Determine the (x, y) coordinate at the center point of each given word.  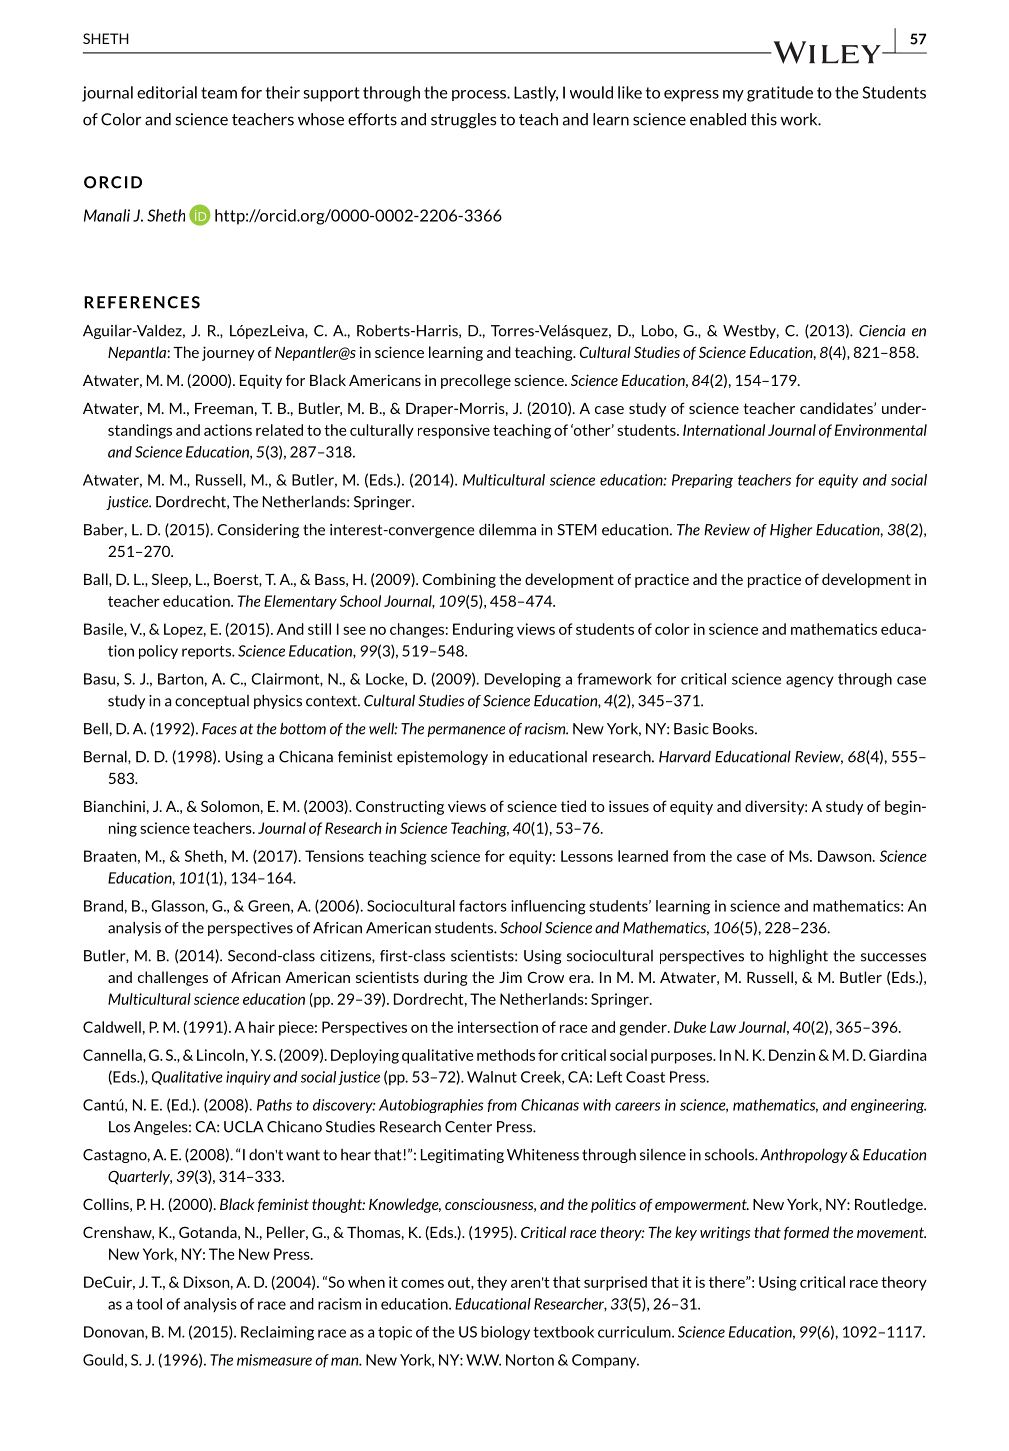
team (219, 93)
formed (806, 1233)
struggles (463, 121)
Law (723, 1027)
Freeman (224, 408)
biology (505, 1333)
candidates (837, 408)
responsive (454, 431)
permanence (466, 731)
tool (149, 1304)
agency (810, 682)
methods (506, 1055)
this (764, 119)
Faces (219, 729)
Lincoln (220, 1055)
